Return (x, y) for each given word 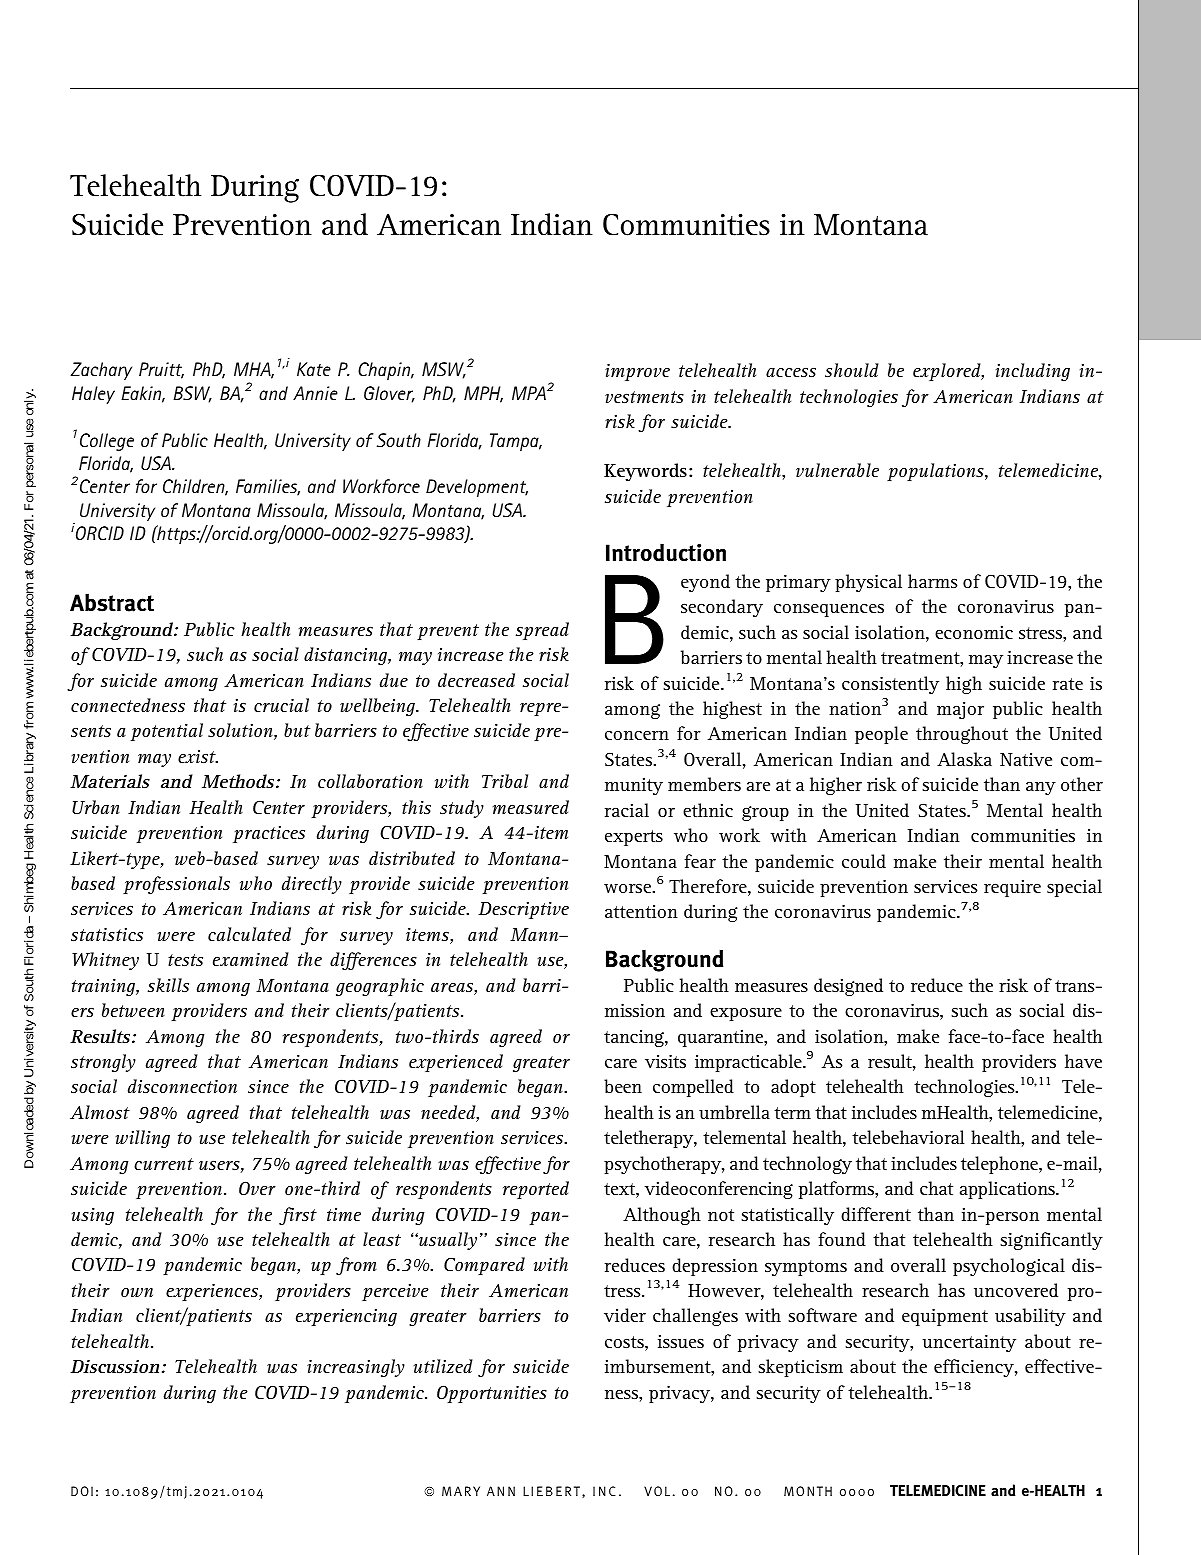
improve (637, 372)
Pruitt (161, 370)
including (1033, 372)
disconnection (182, 1086)
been (623, 1086)
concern (637, 735)
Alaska (964, 759)
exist (198, 756)
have (1083, 1061)
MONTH (808, 1491)
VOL (657, 1491)
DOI (82, 1491)
